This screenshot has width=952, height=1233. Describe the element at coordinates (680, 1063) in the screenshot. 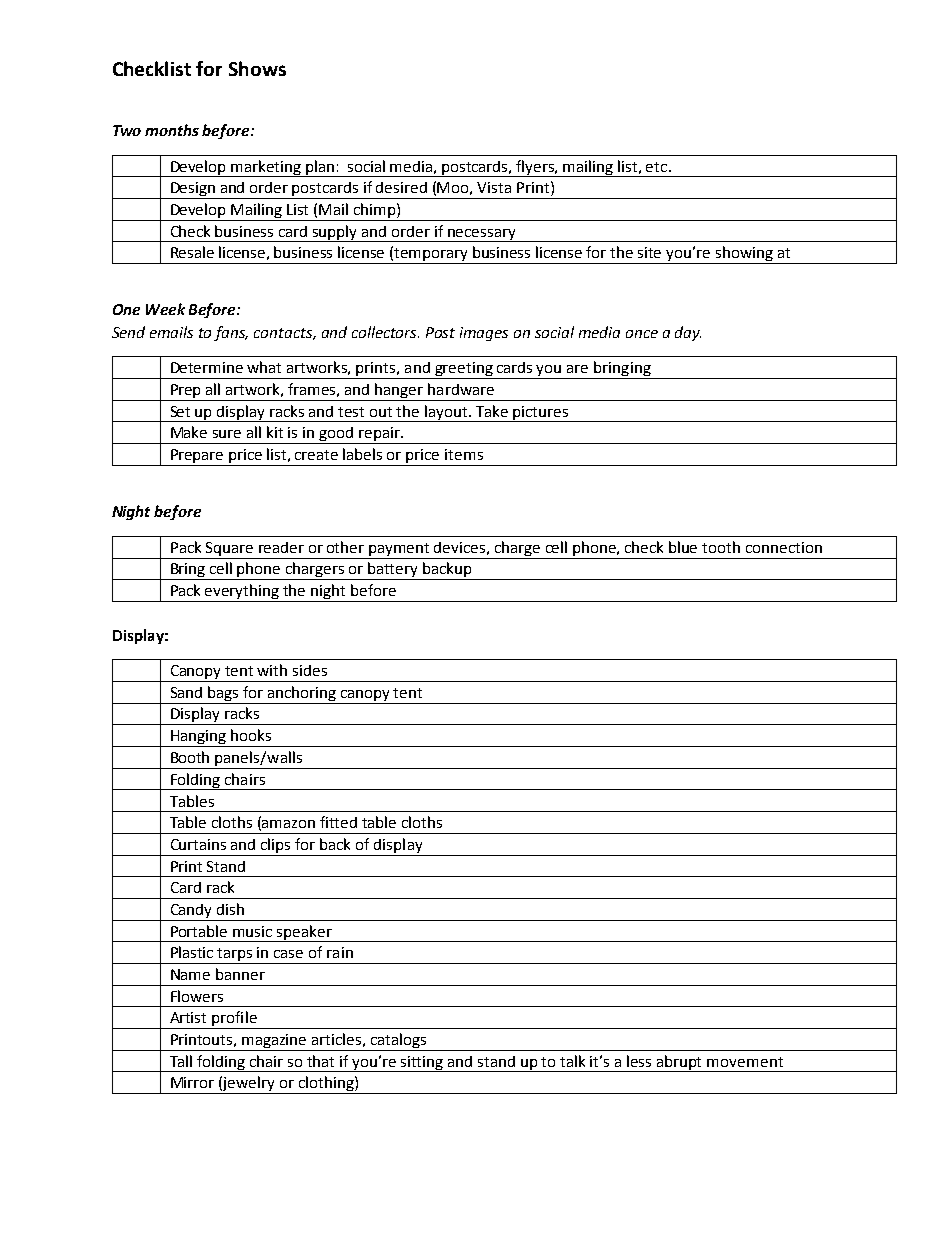

I see `abrupt` at that location.
